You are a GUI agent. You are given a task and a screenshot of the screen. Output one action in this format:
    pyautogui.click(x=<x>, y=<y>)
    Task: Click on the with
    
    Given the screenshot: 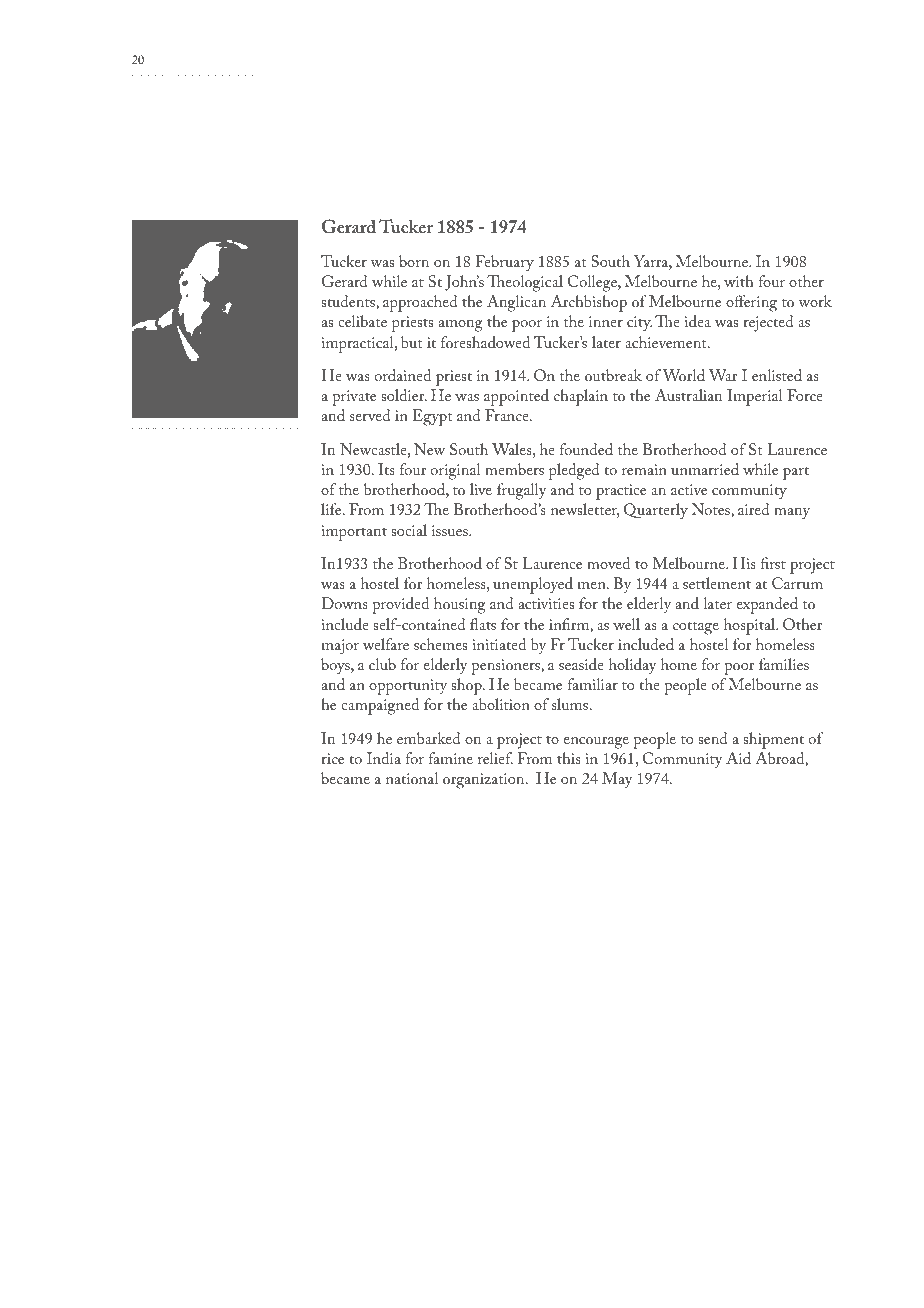 What is the action you would take?
    pyautogui.click(x=739, y=281)
